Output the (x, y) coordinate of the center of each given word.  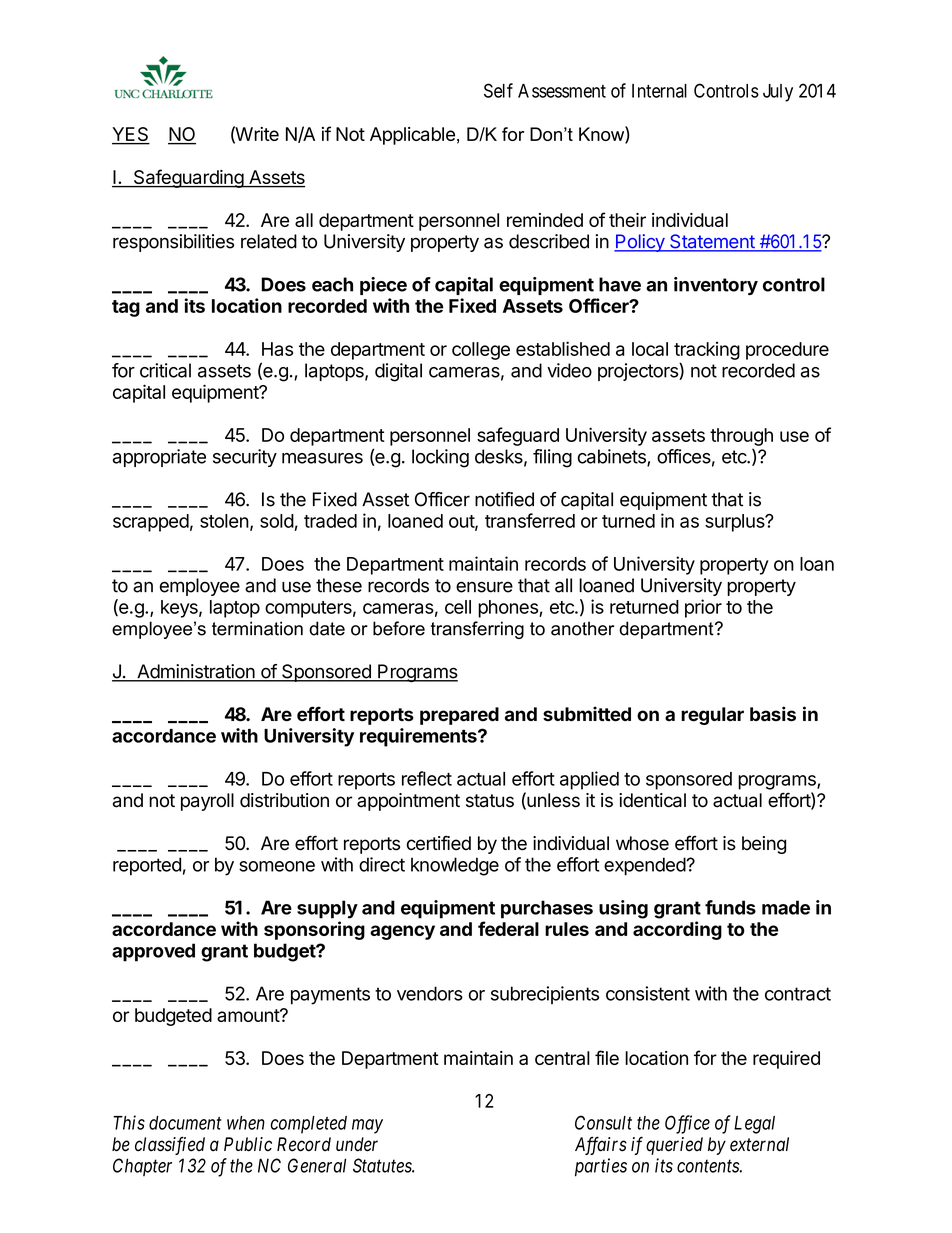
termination (257, 628)
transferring (477, 630)
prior (703, 608)
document (185, 1123)
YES (131, 135)
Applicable (412, 136)
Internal (659, 91)
